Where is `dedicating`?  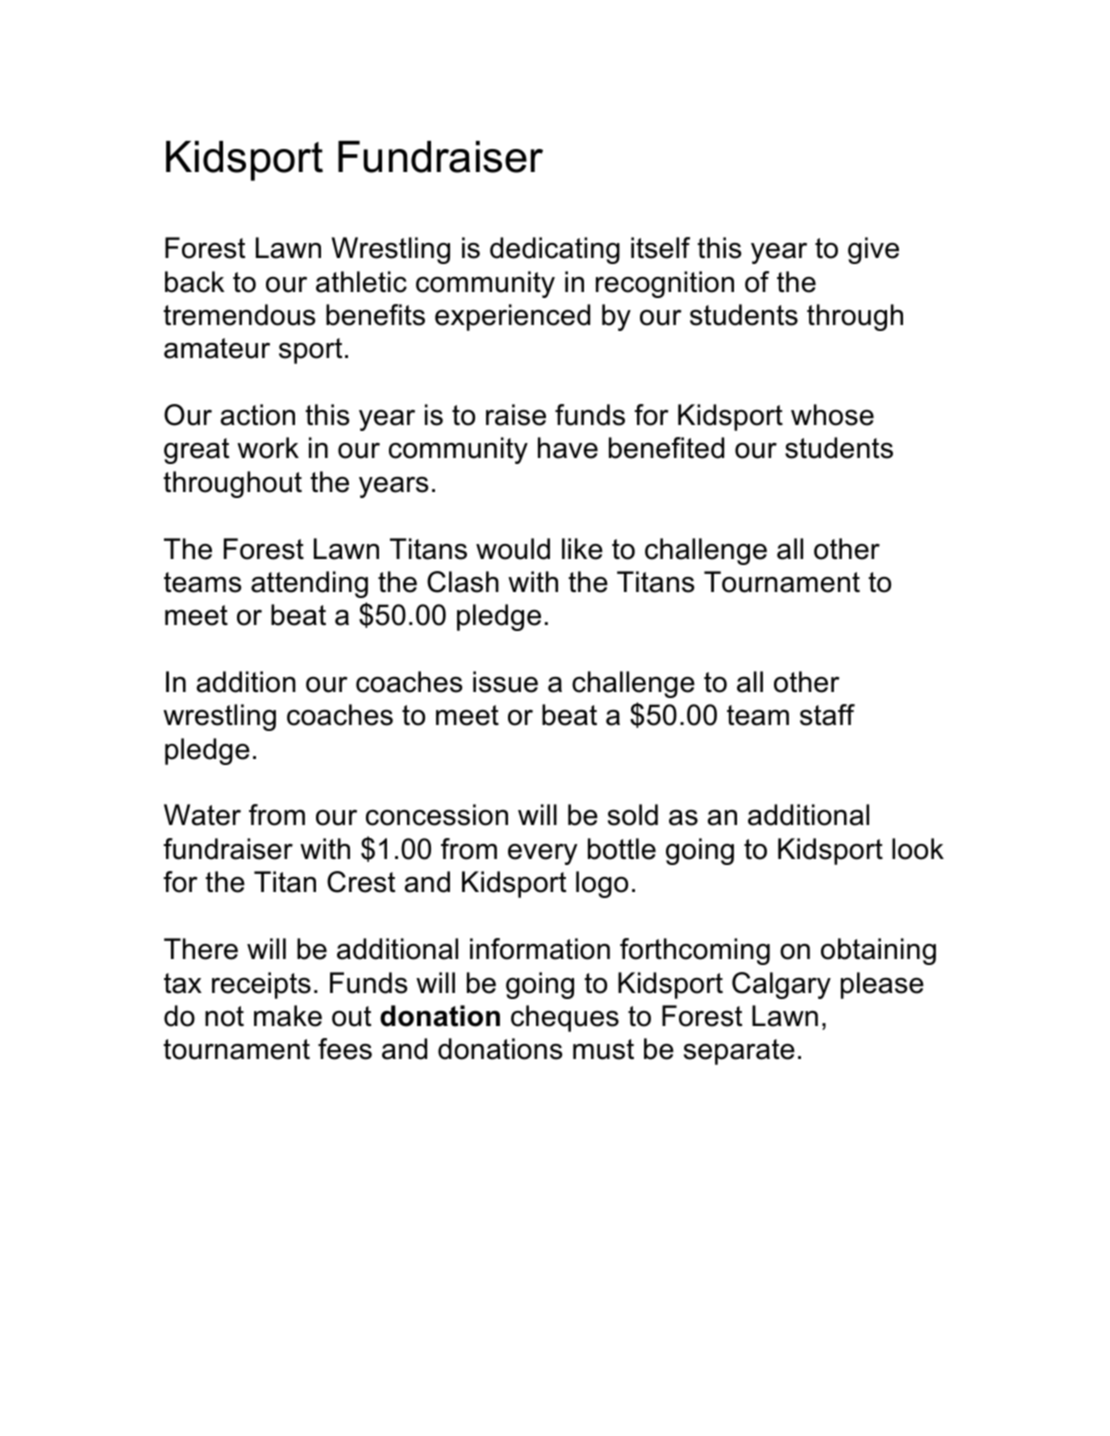
dedicating is located at coordinates (555, 250).
